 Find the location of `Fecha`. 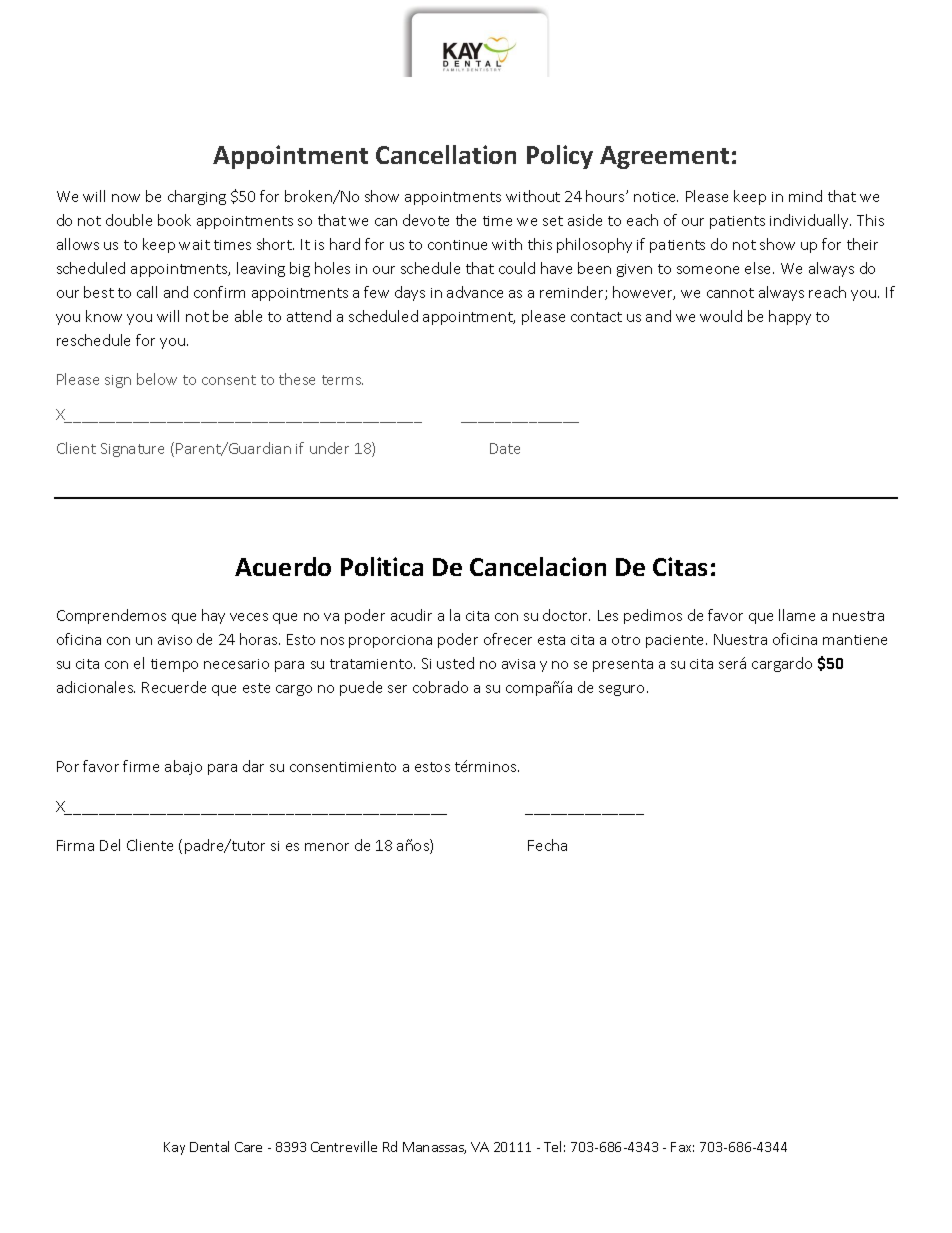

Fecha is located at coordinates (547, 845).
